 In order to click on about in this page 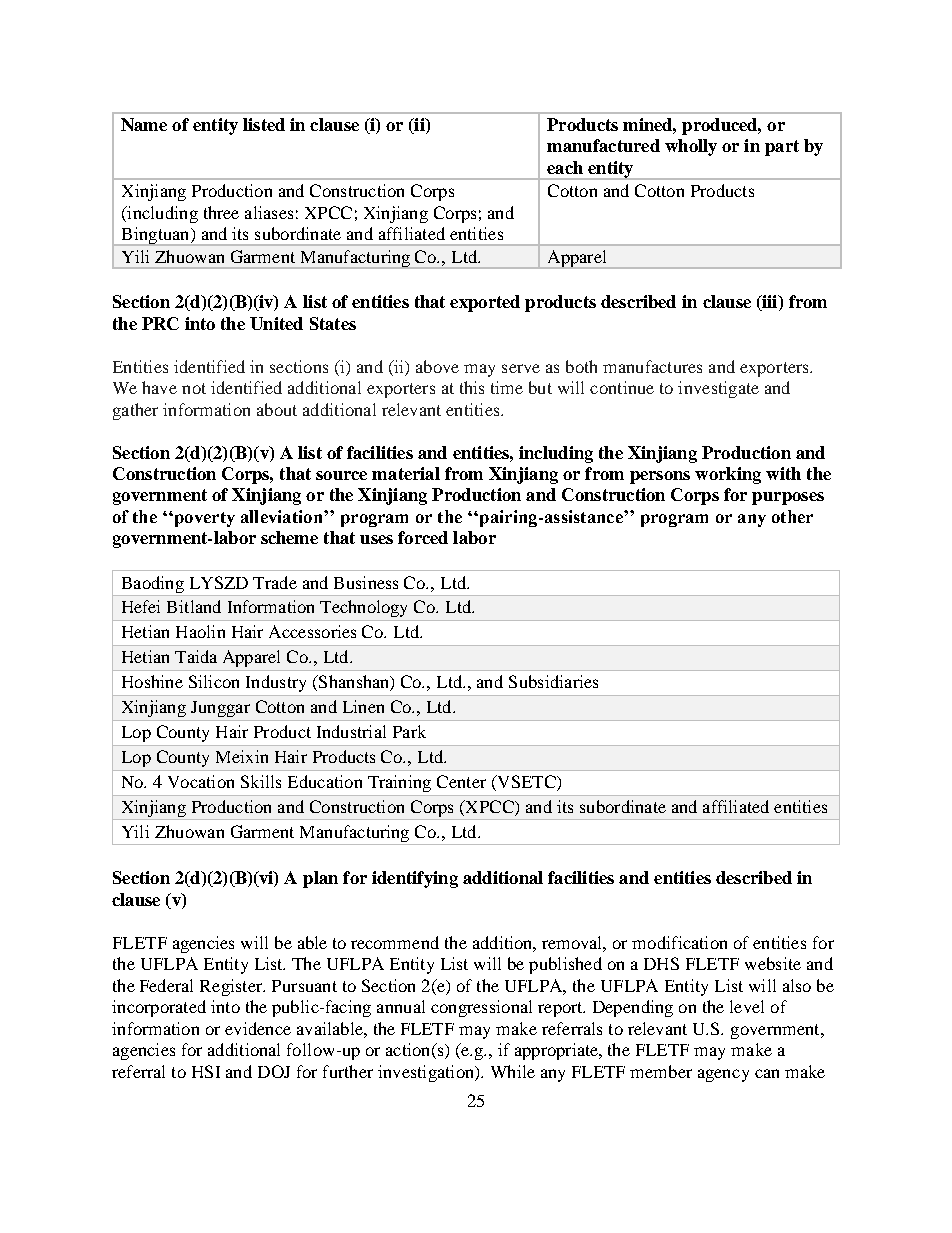, I will do `click(277, 409)`.
